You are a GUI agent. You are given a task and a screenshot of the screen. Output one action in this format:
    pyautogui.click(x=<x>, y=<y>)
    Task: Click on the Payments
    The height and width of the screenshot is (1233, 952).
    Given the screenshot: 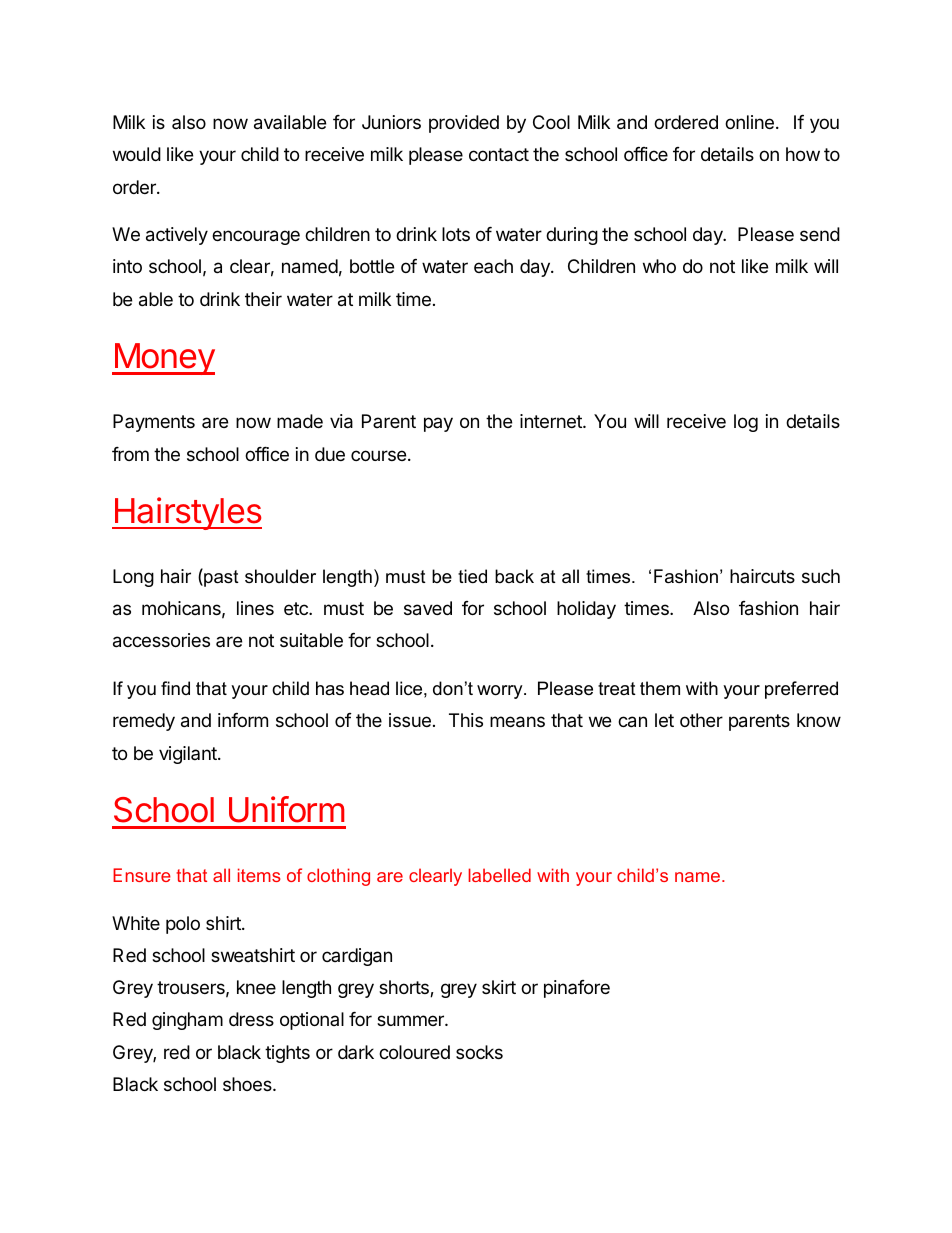 What is the action you would take?
    pyautogui.click(x=154, y=423)
